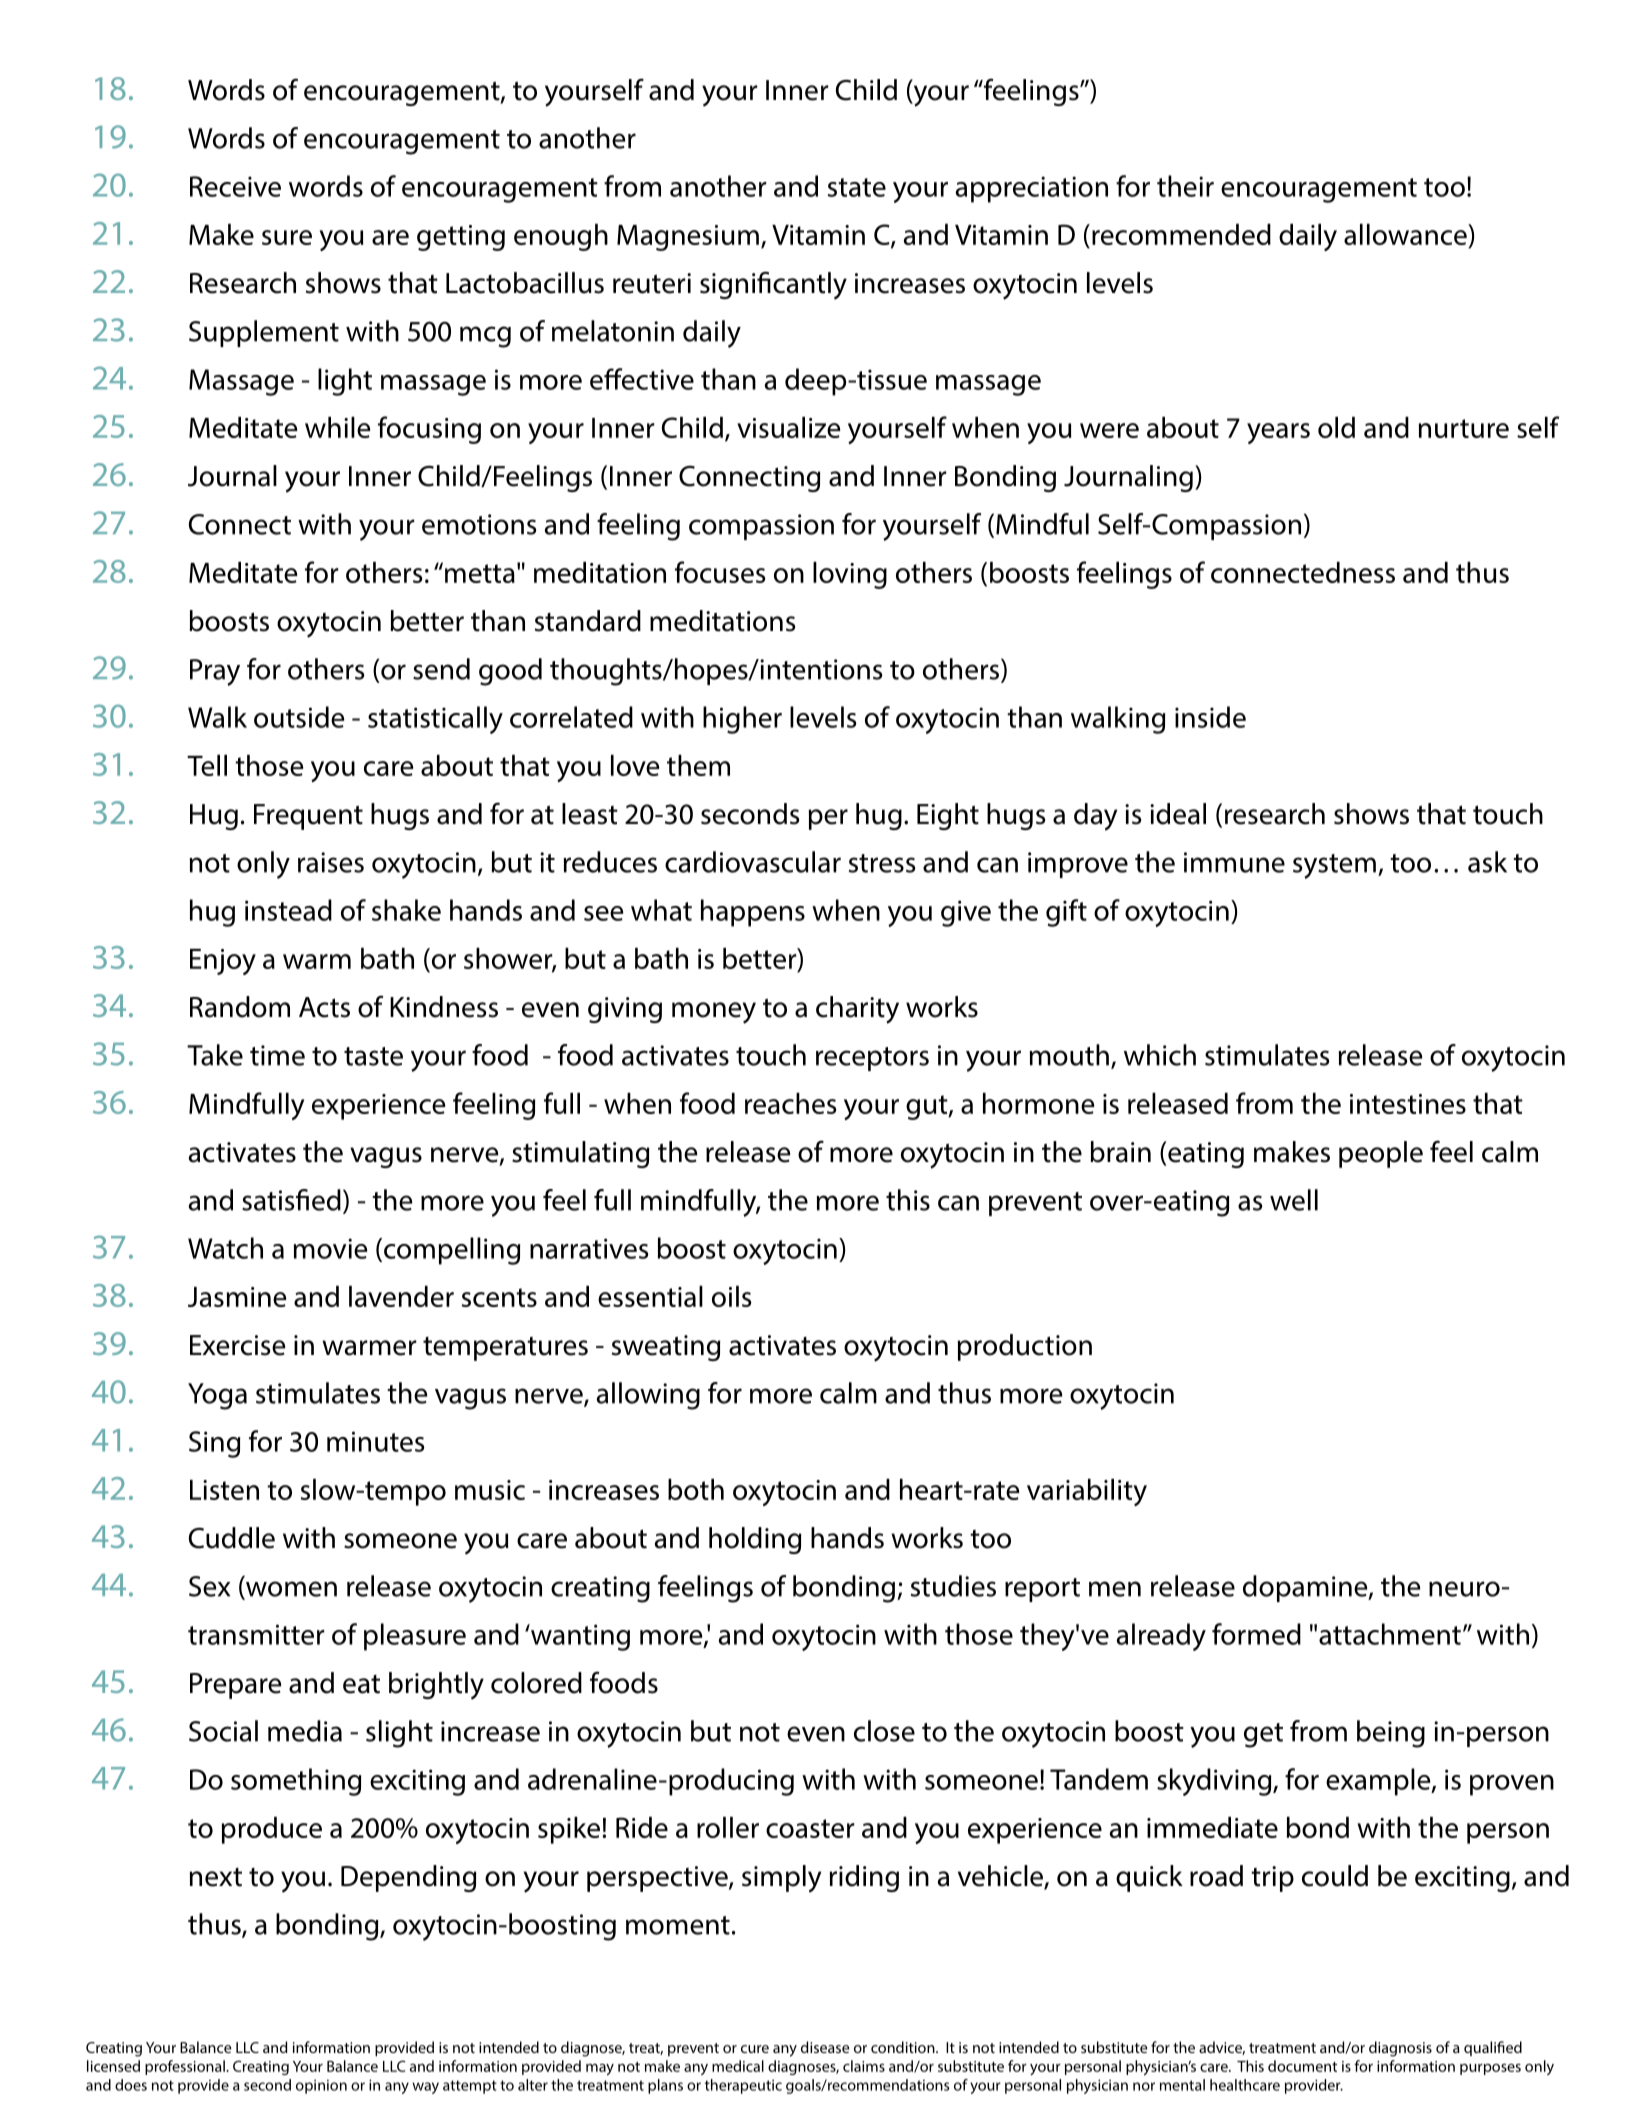 This screenshot has width=1642, height=2124. Describe the element at coordinates (235, 186) in the screenshot. I see `Receive` at that location.
